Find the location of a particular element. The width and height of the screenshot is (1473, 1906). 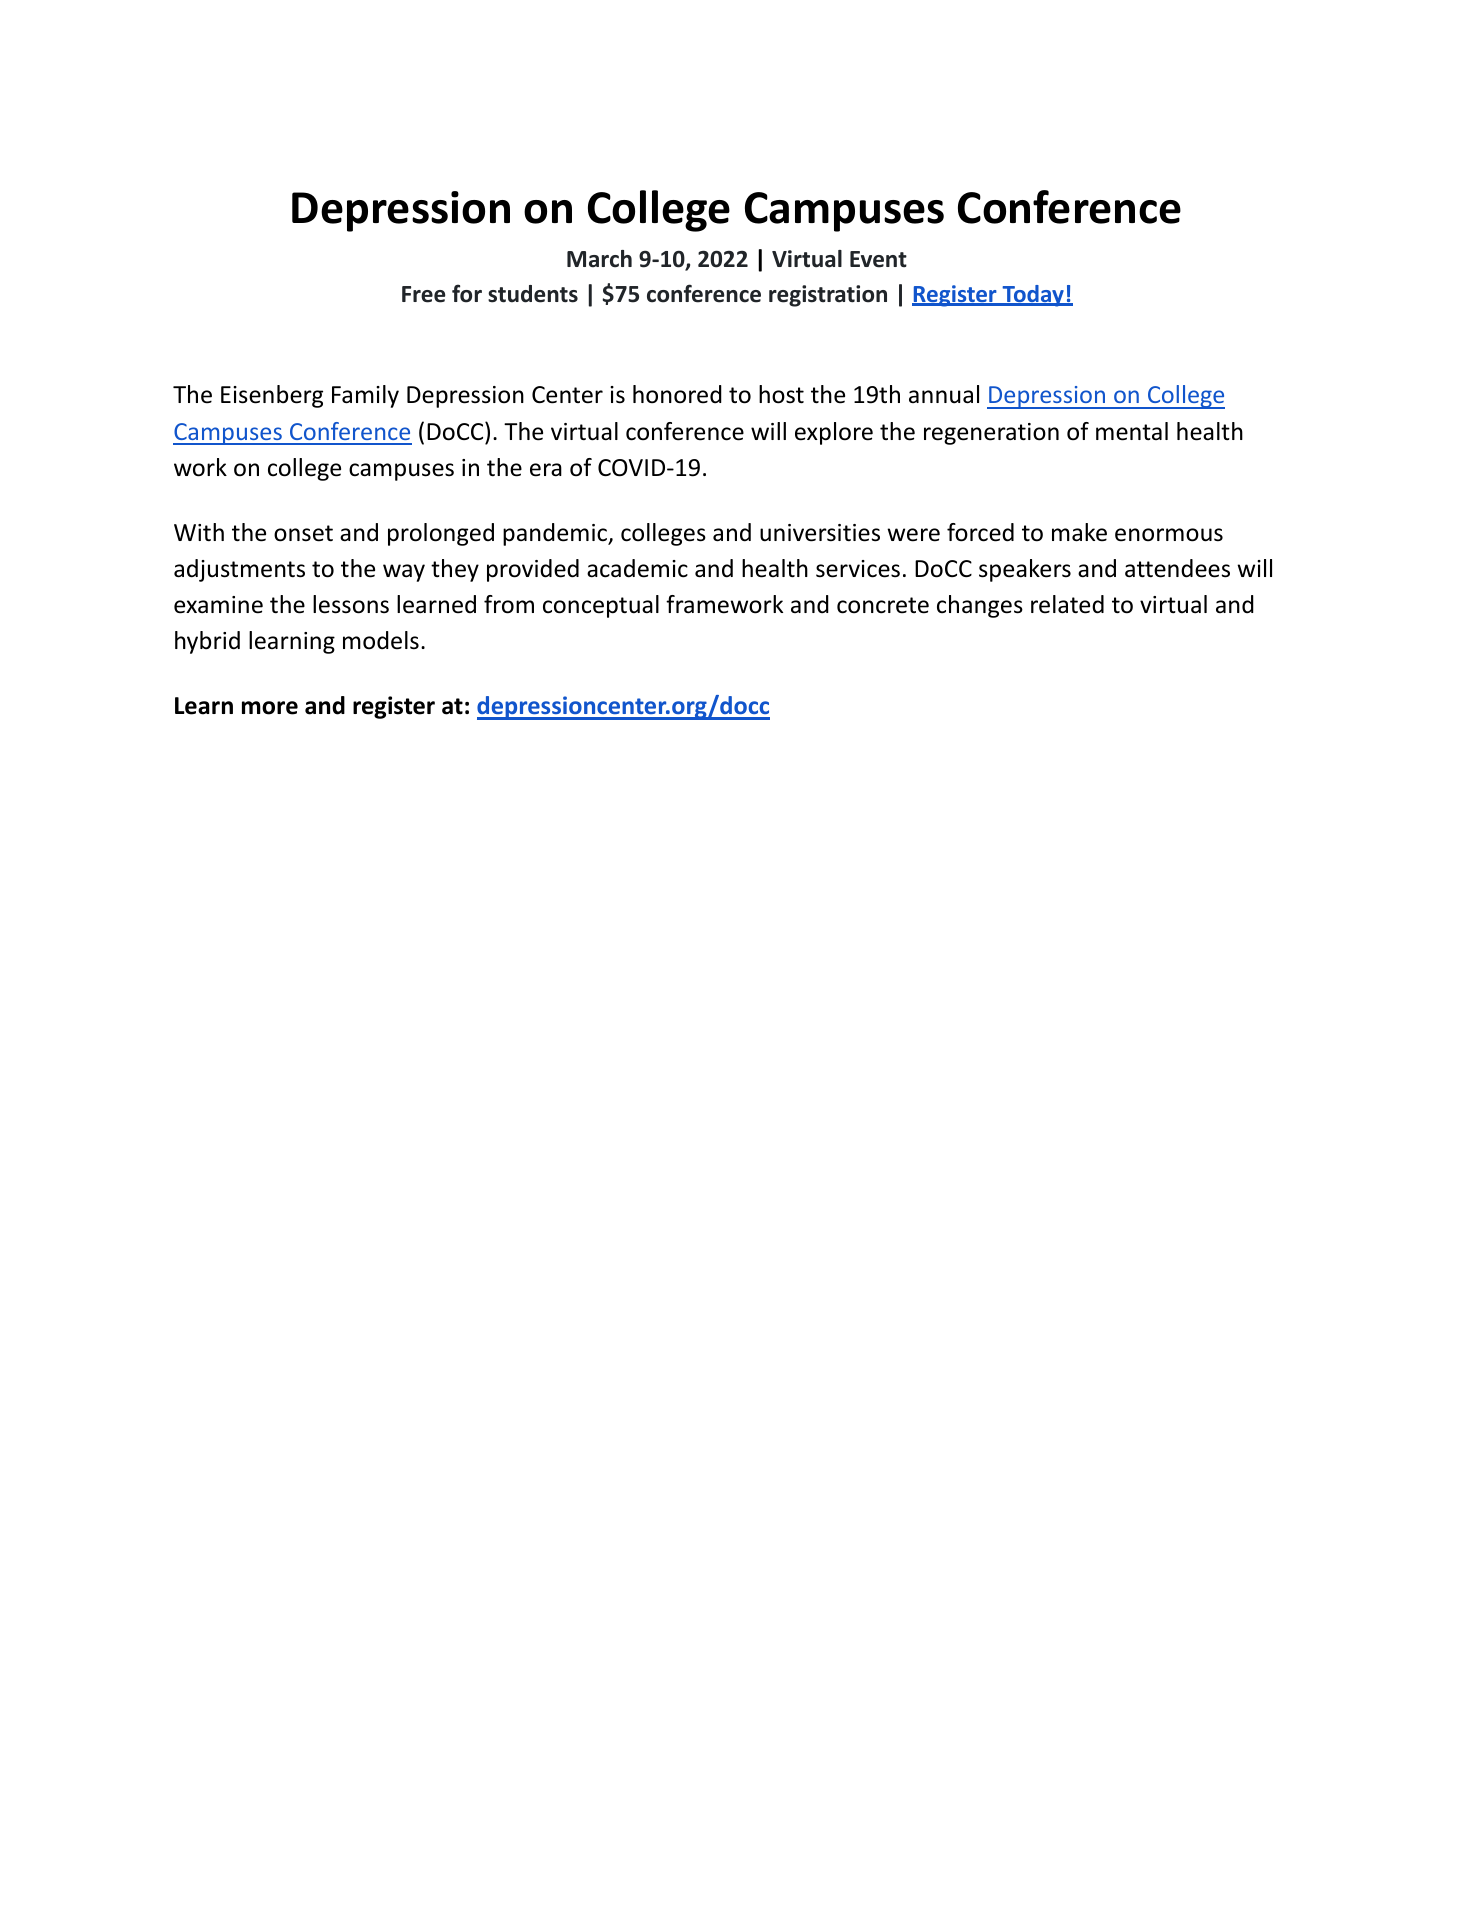

onset is located at coordinates (303, 533).
